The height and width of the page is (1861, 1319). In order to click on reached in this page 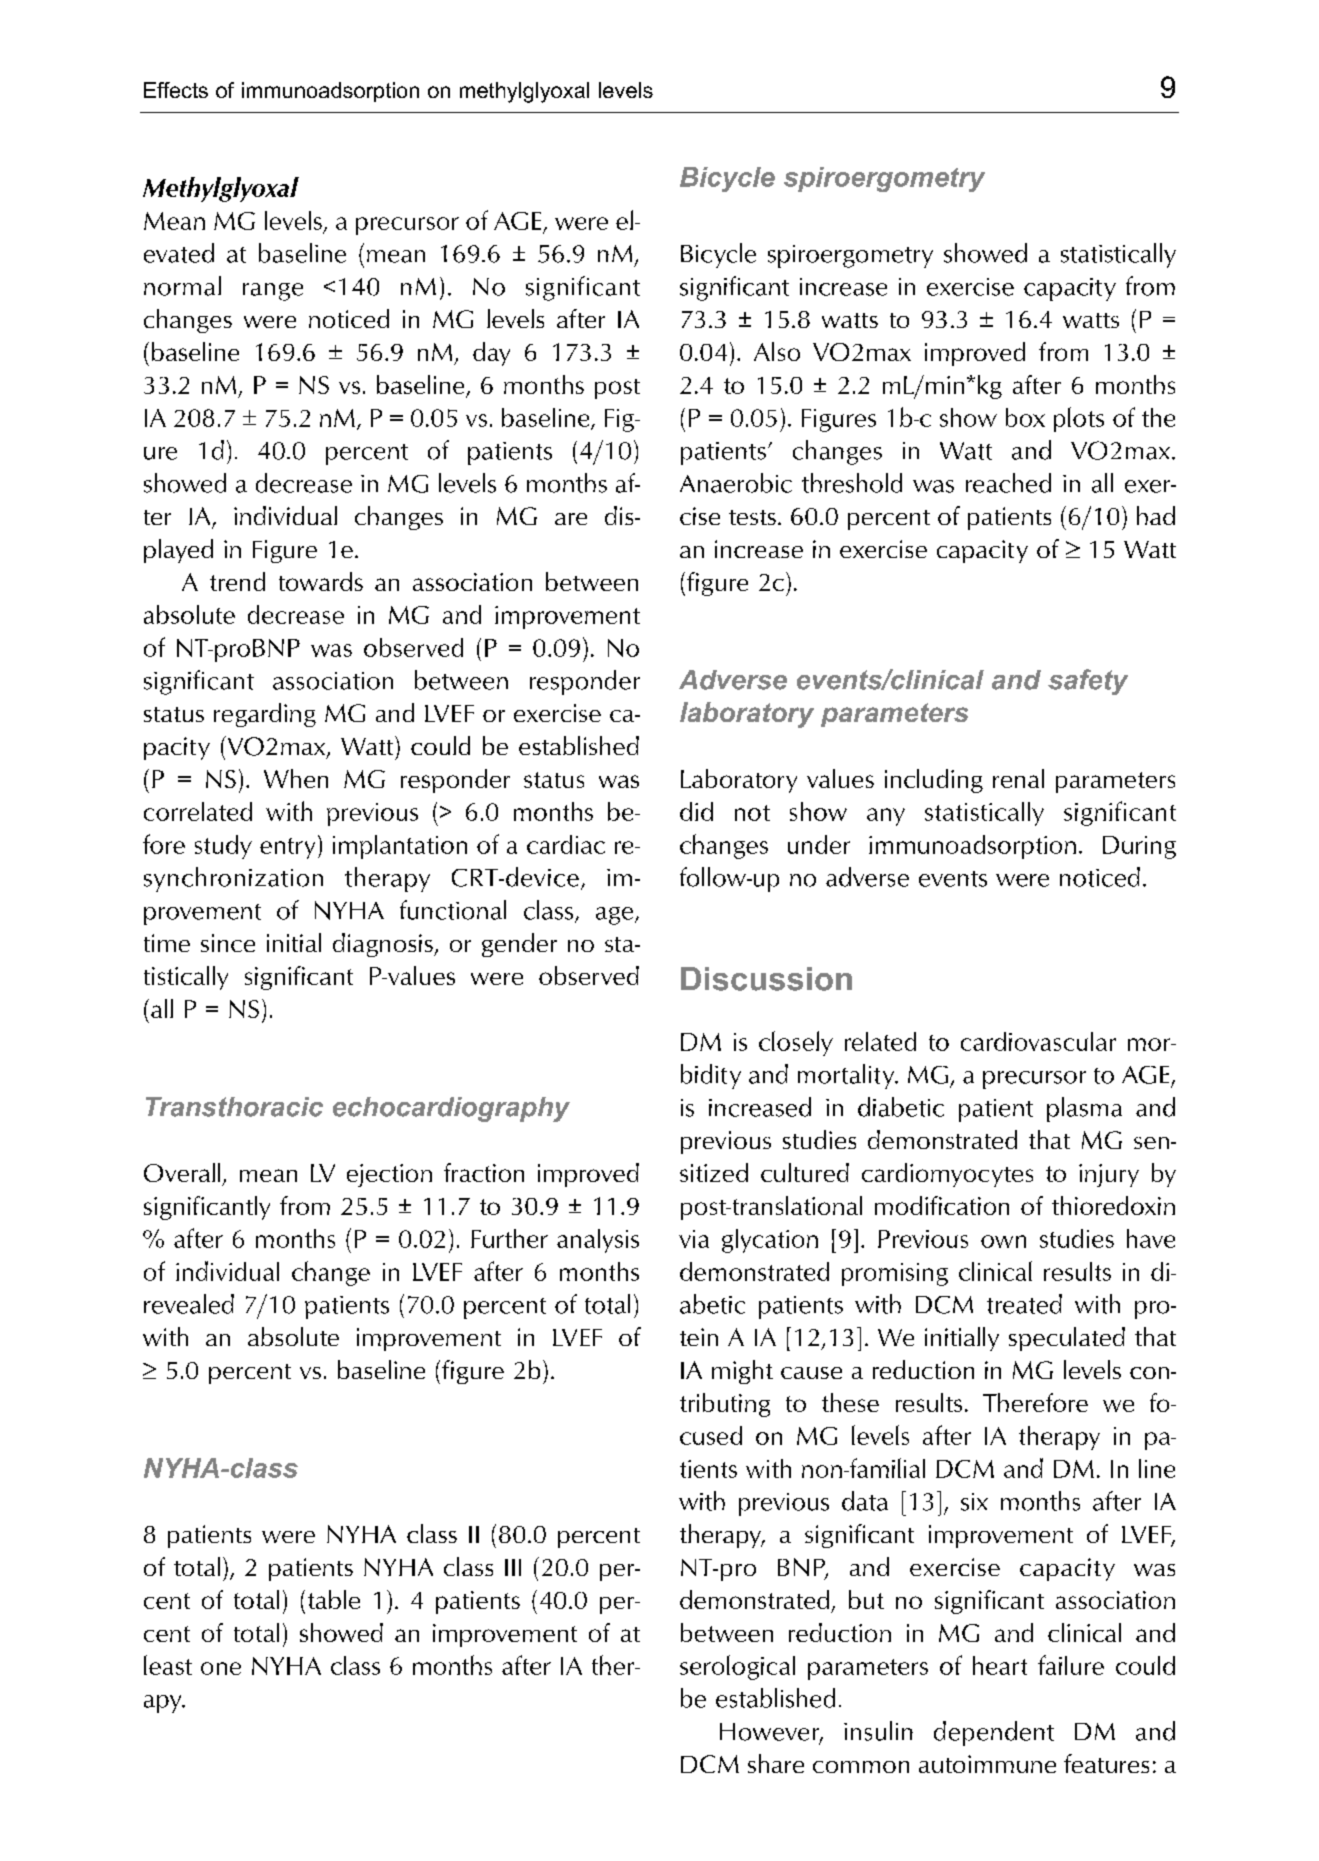, I will do `click(1008, 483)`.
